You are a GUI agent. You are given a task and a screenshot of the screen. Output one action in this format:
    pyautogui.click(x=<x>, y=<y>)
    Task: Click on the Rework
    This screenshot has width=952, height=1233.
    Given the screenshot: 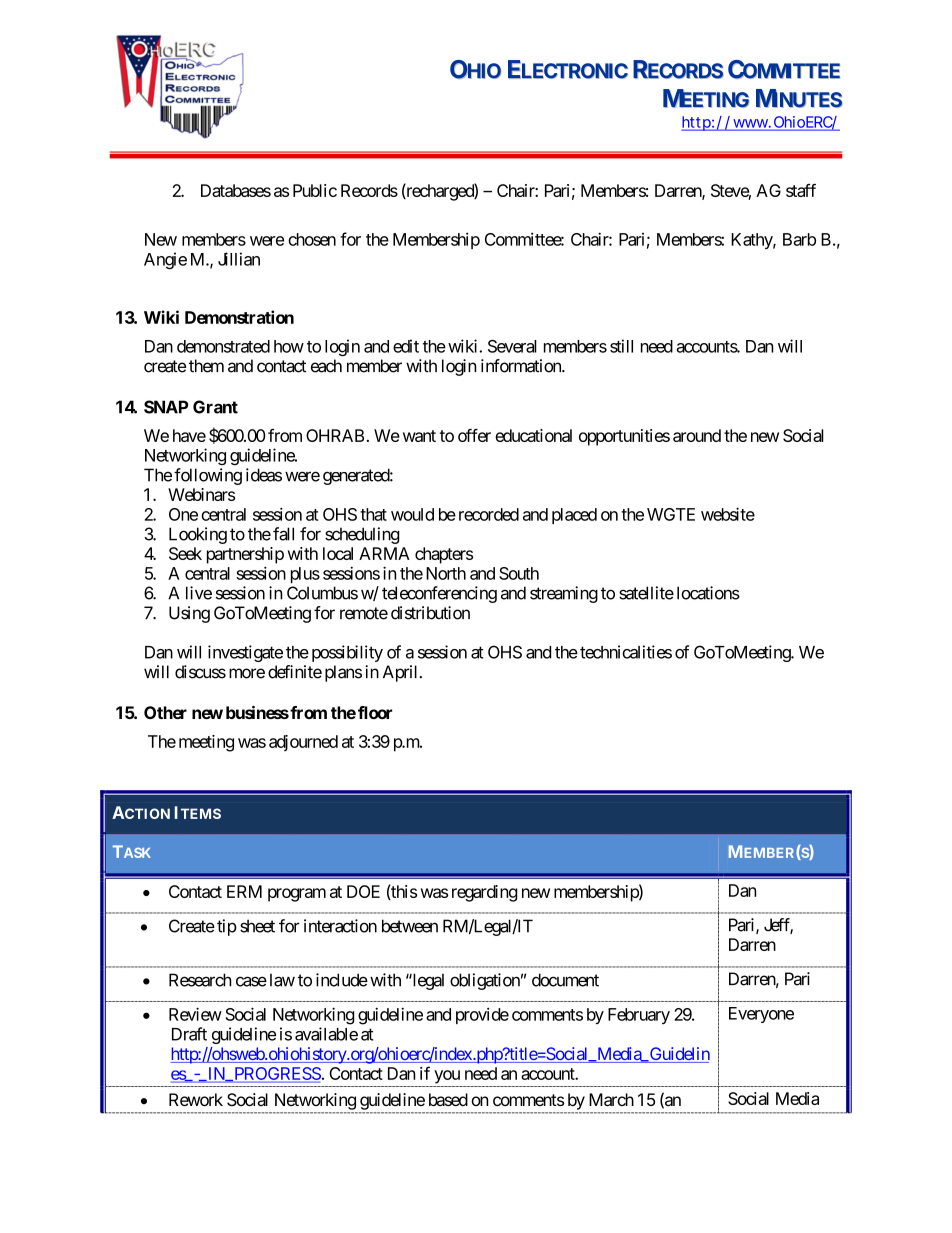 What is the action you would take?
    pyautogui.click(x=196, y=1099)
